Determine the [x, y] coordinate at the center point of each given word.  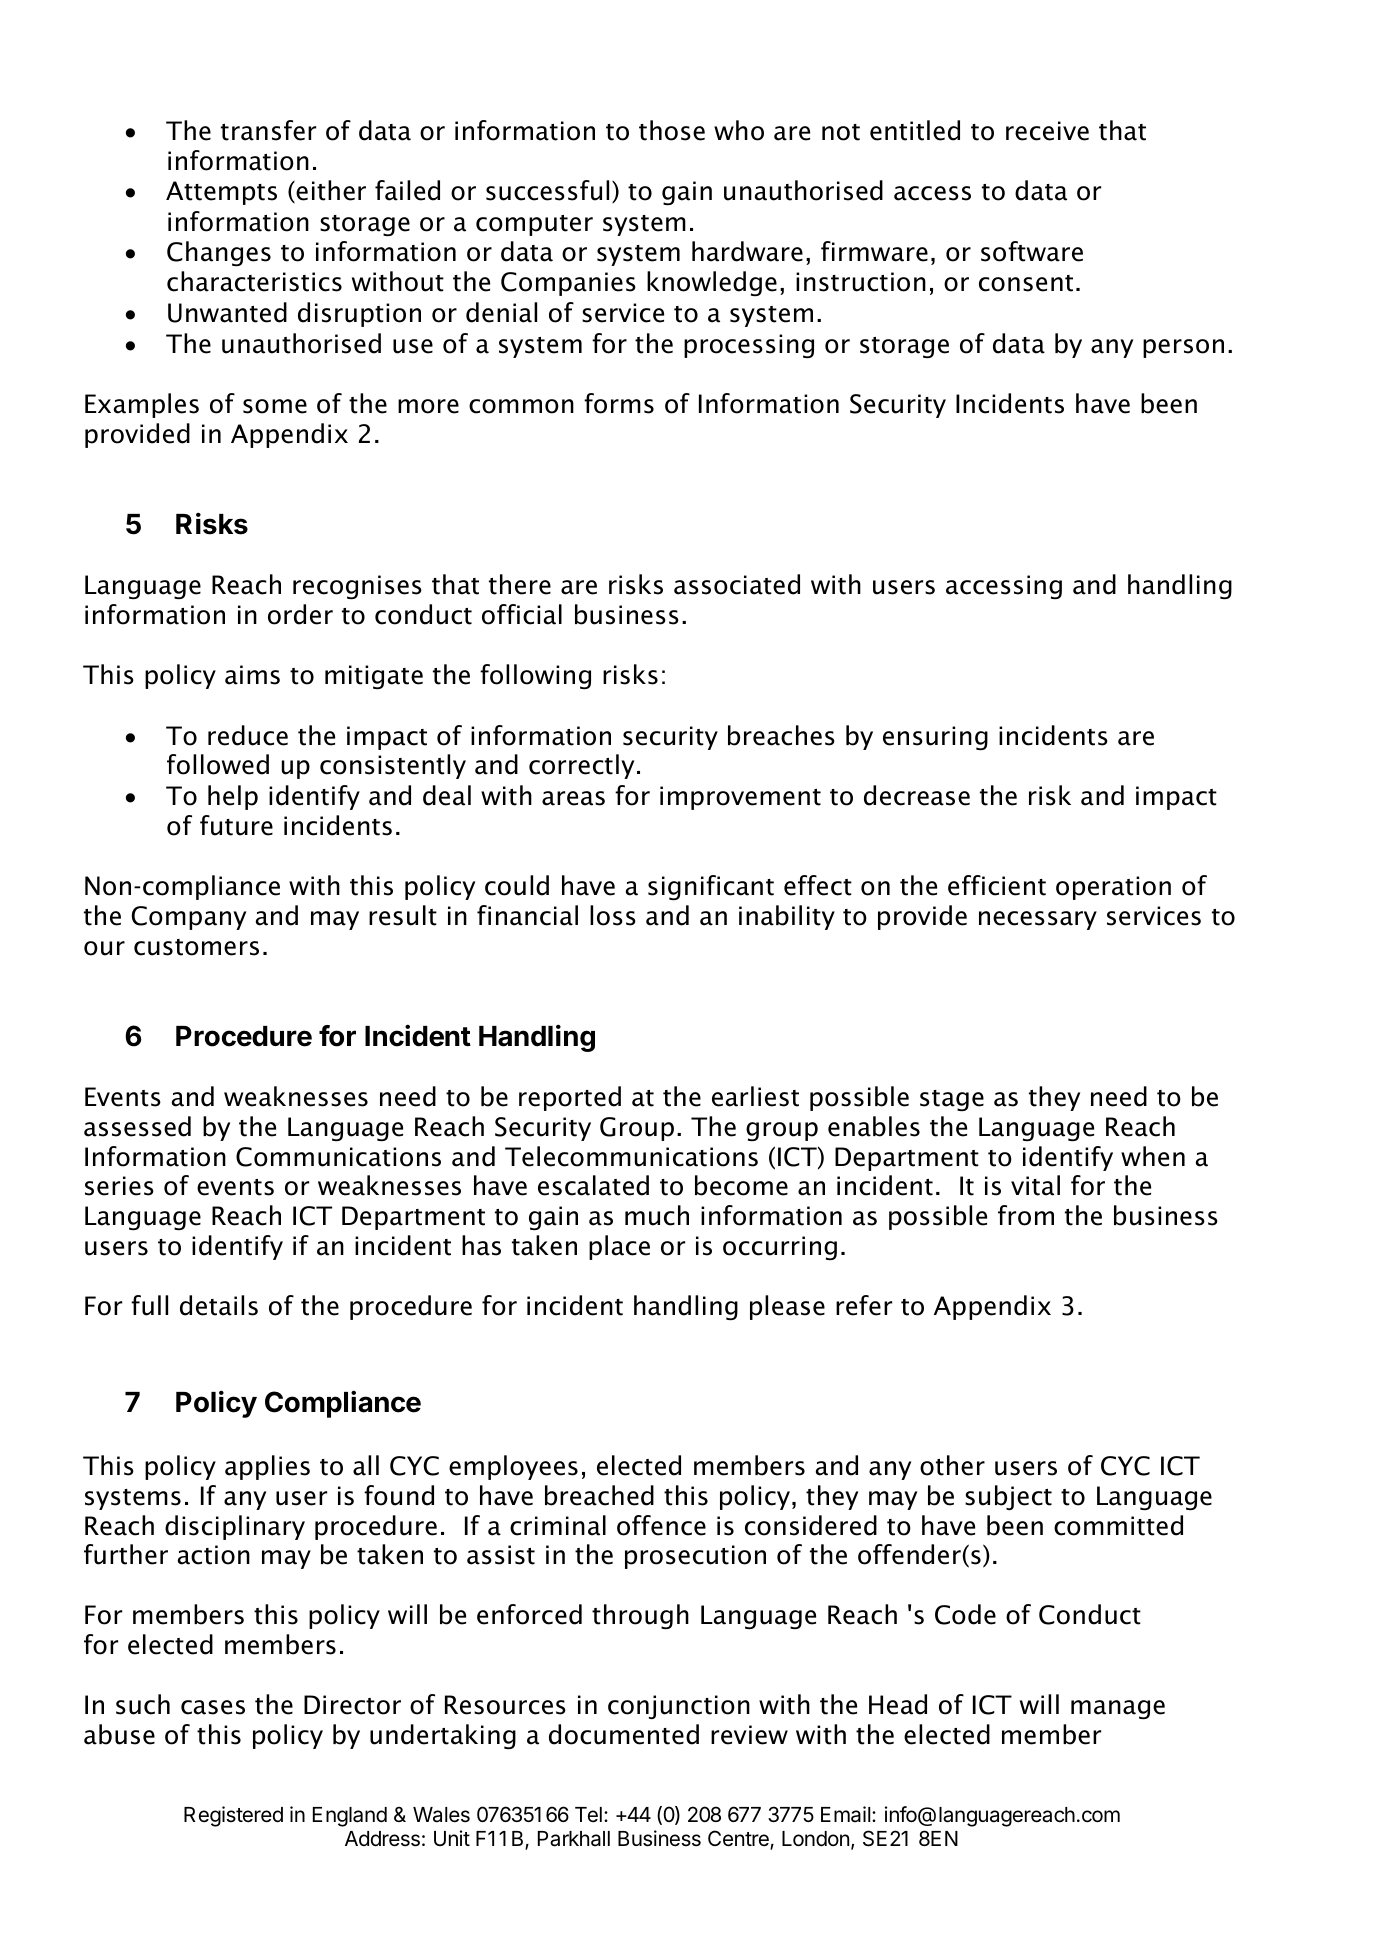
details [219, 1305]
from [1026, 1215]
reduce [248, 735]
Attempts [221, 193]
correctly [581, 766]
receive [1047, 131]
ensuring [935, 738]
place [619, 1247]
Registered [233, 1816]
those [672, 130]
